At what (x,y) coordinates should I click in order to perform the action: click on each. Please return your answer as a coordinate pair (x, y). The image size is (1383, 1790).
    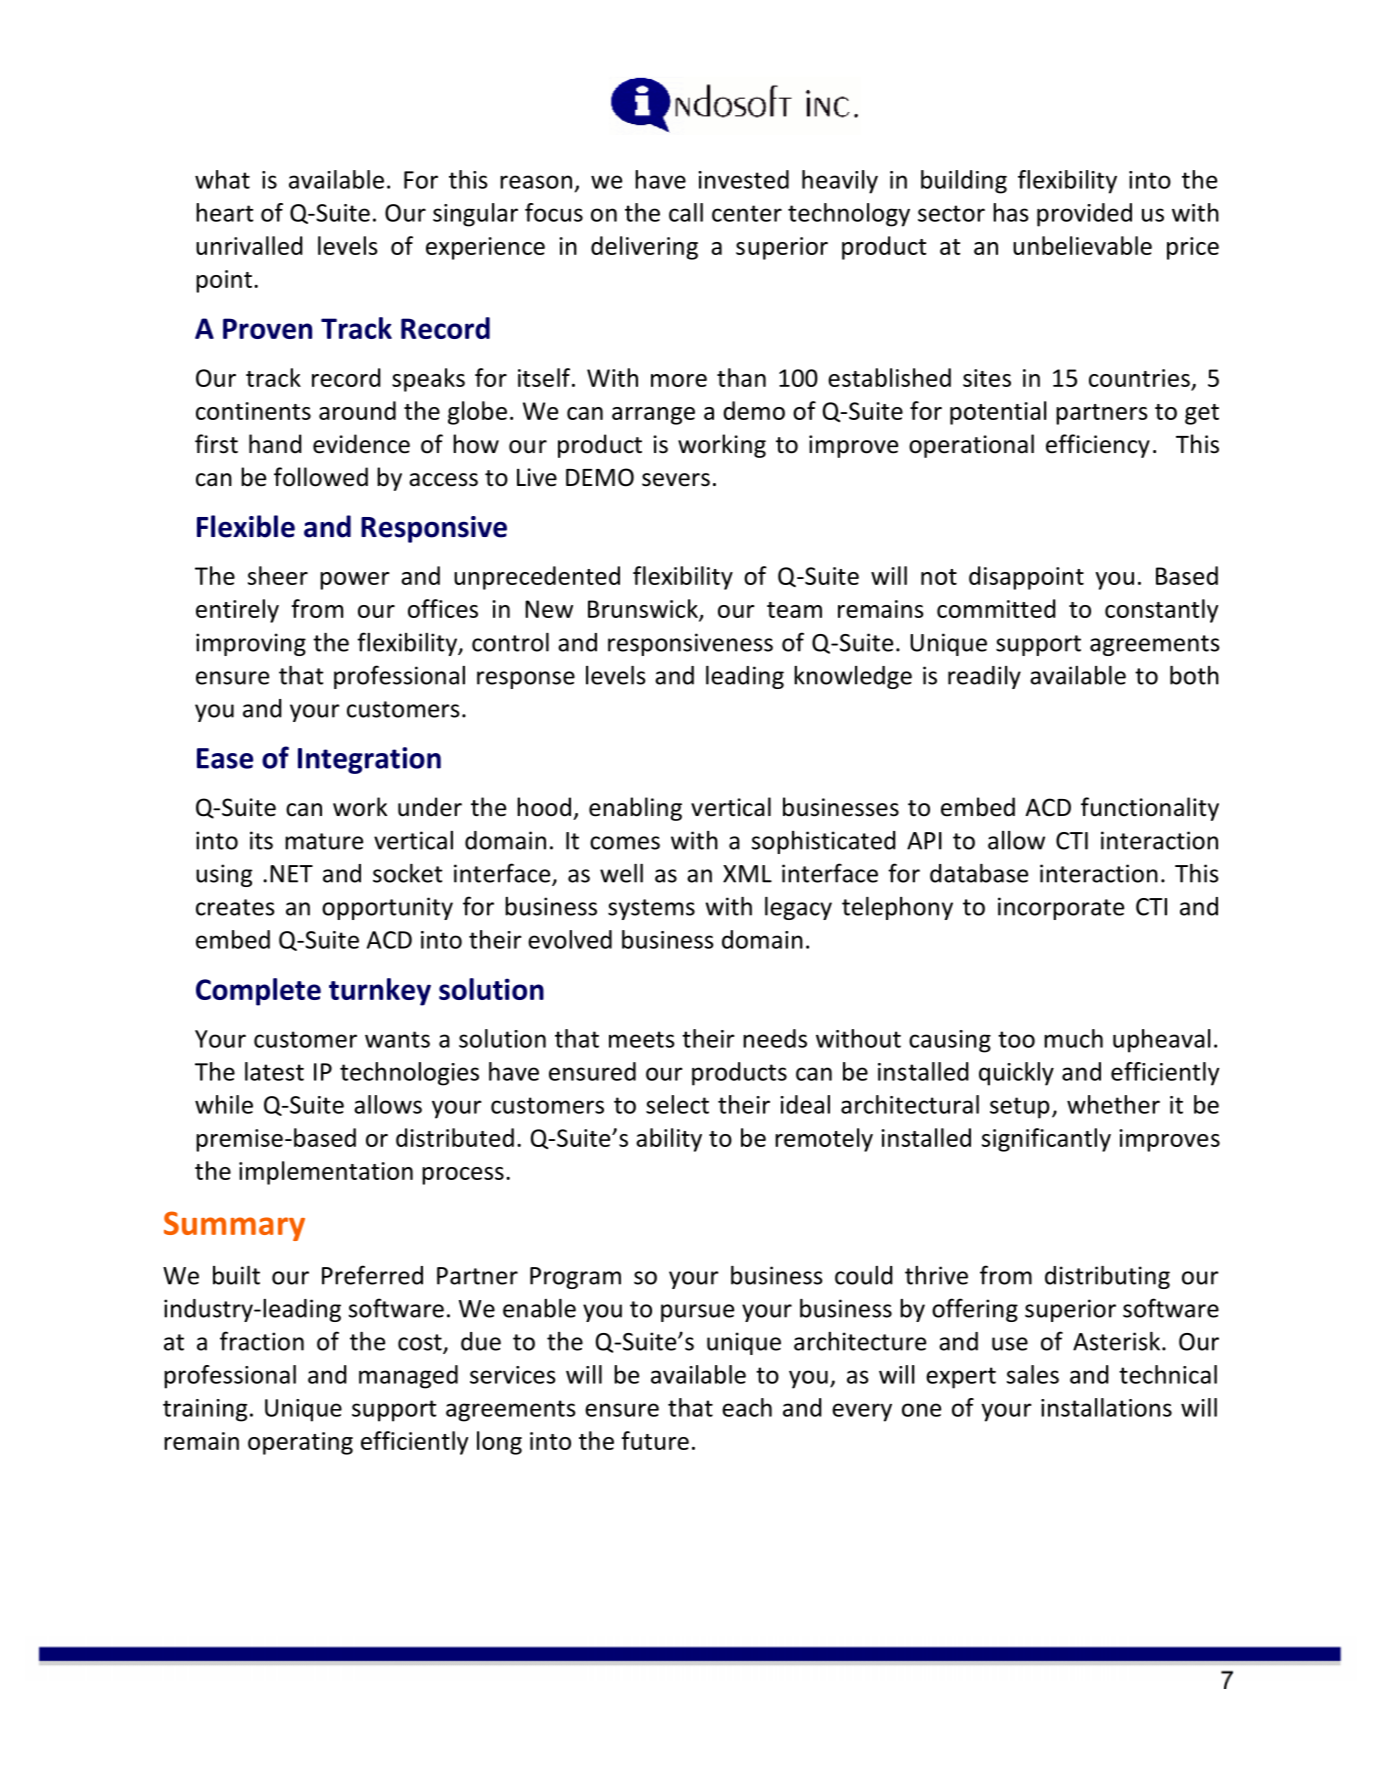
    Looking at the image, I should click on (747, 1407).
